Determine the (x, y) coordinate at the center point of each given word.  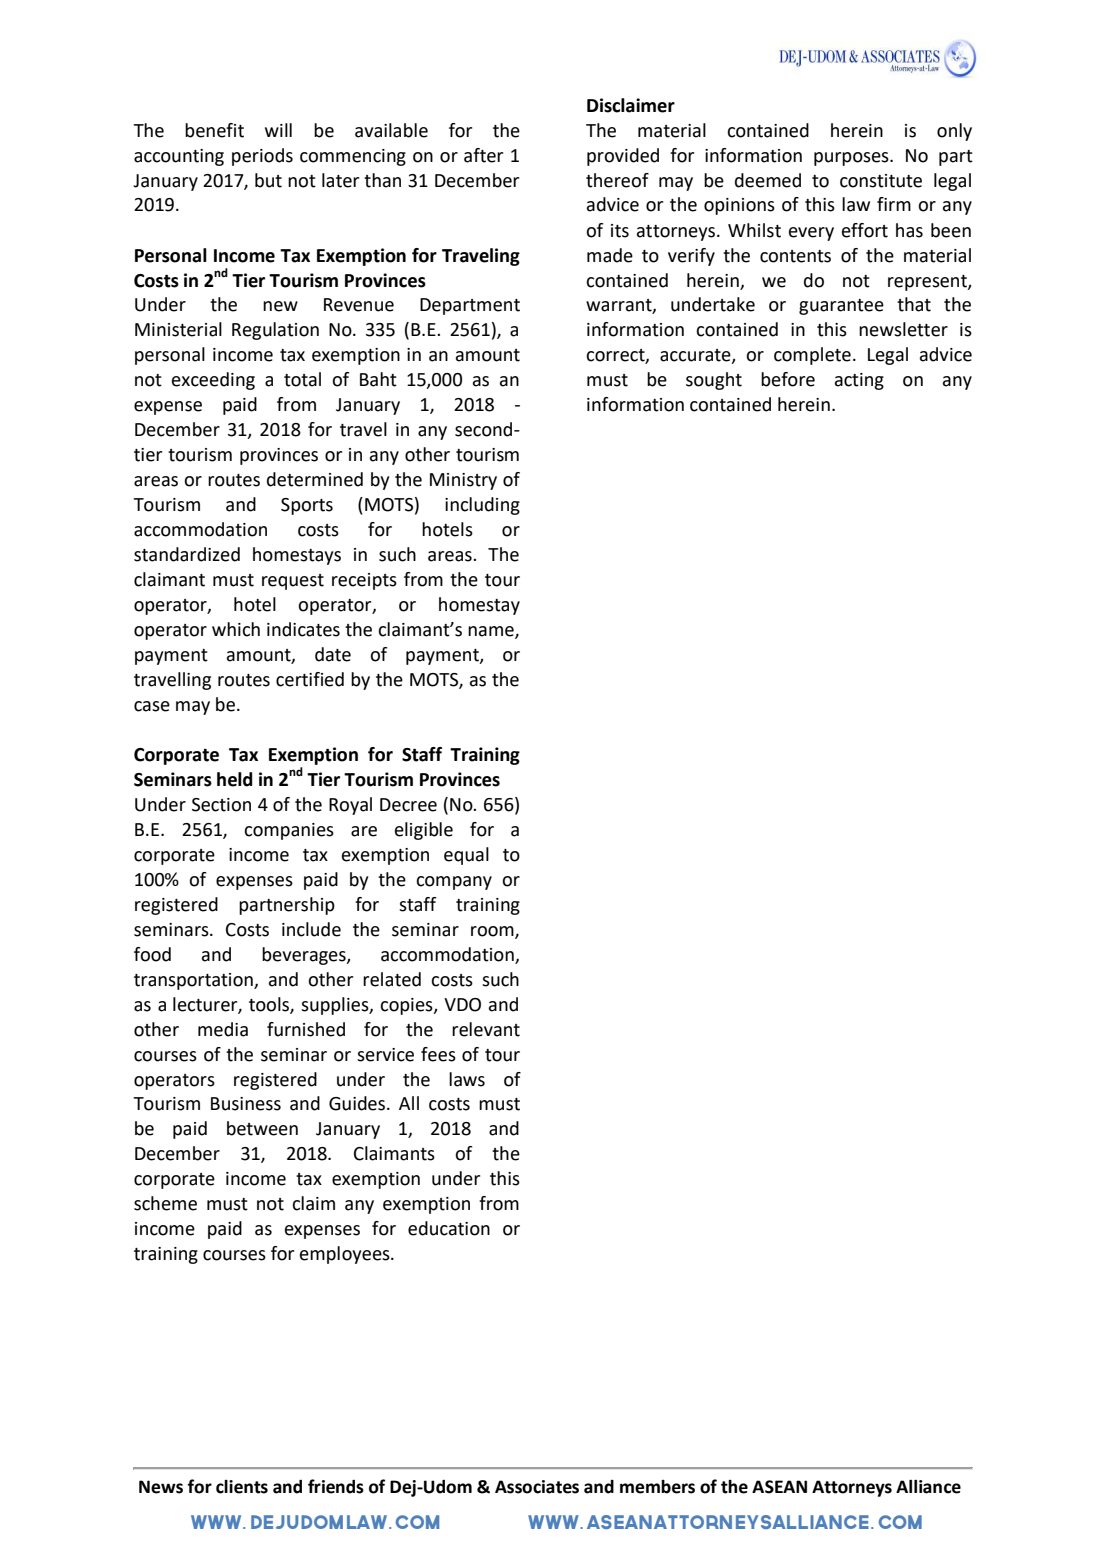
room (493, 932)
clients (242, 1487)
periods (262, 157)
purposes (852, 159)
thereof (617, 180)
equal (466, 856)
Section (221, 805)
